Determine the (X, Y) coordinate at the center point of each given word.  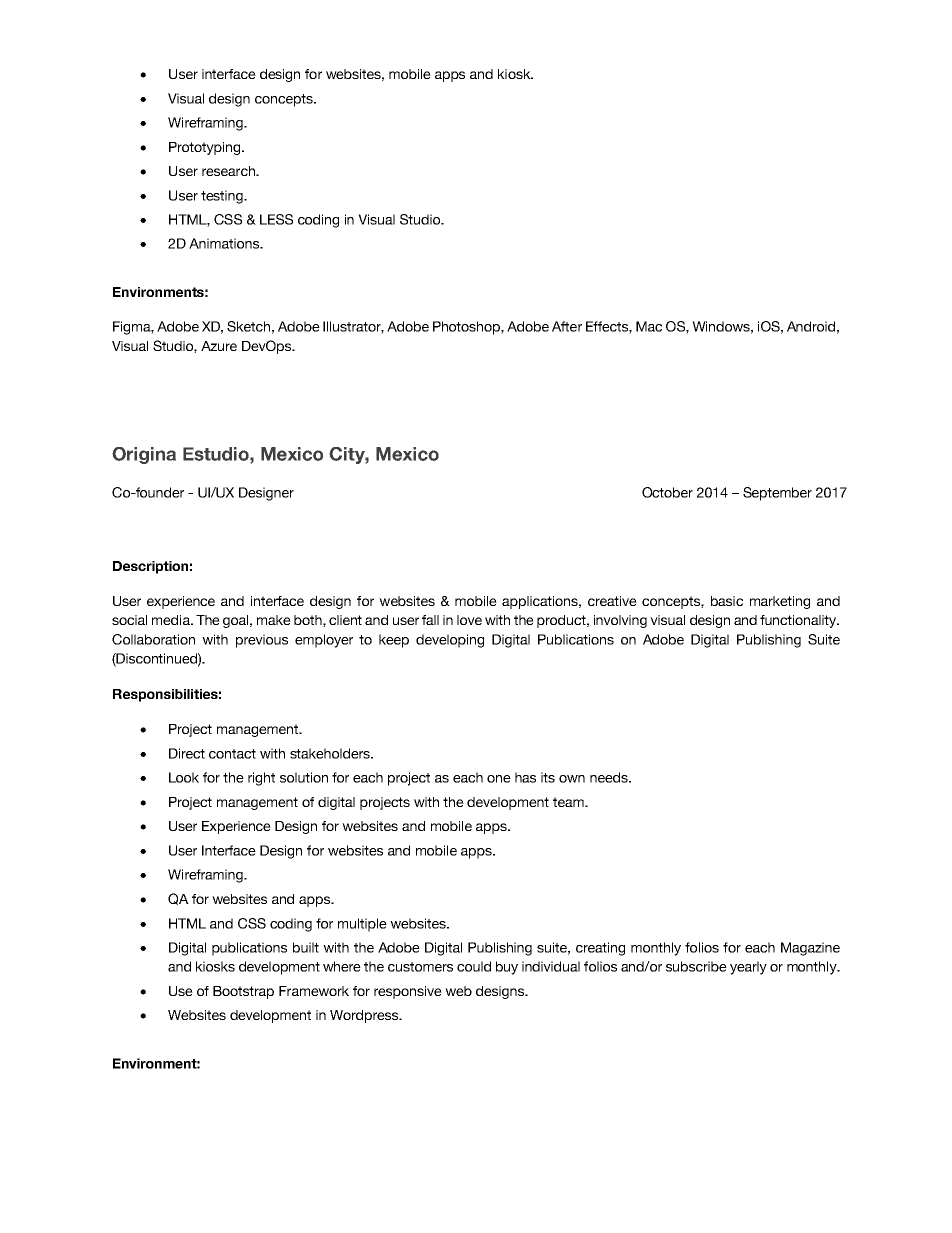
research (229, 171)
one (499, 779)
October (667, 492)
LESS (276, 219)
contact (232, 754)
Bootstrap (243, 992)
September (777, 494)
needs (610, 777)
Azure (219, 346)
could (474, 966)
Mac (649, 326)
